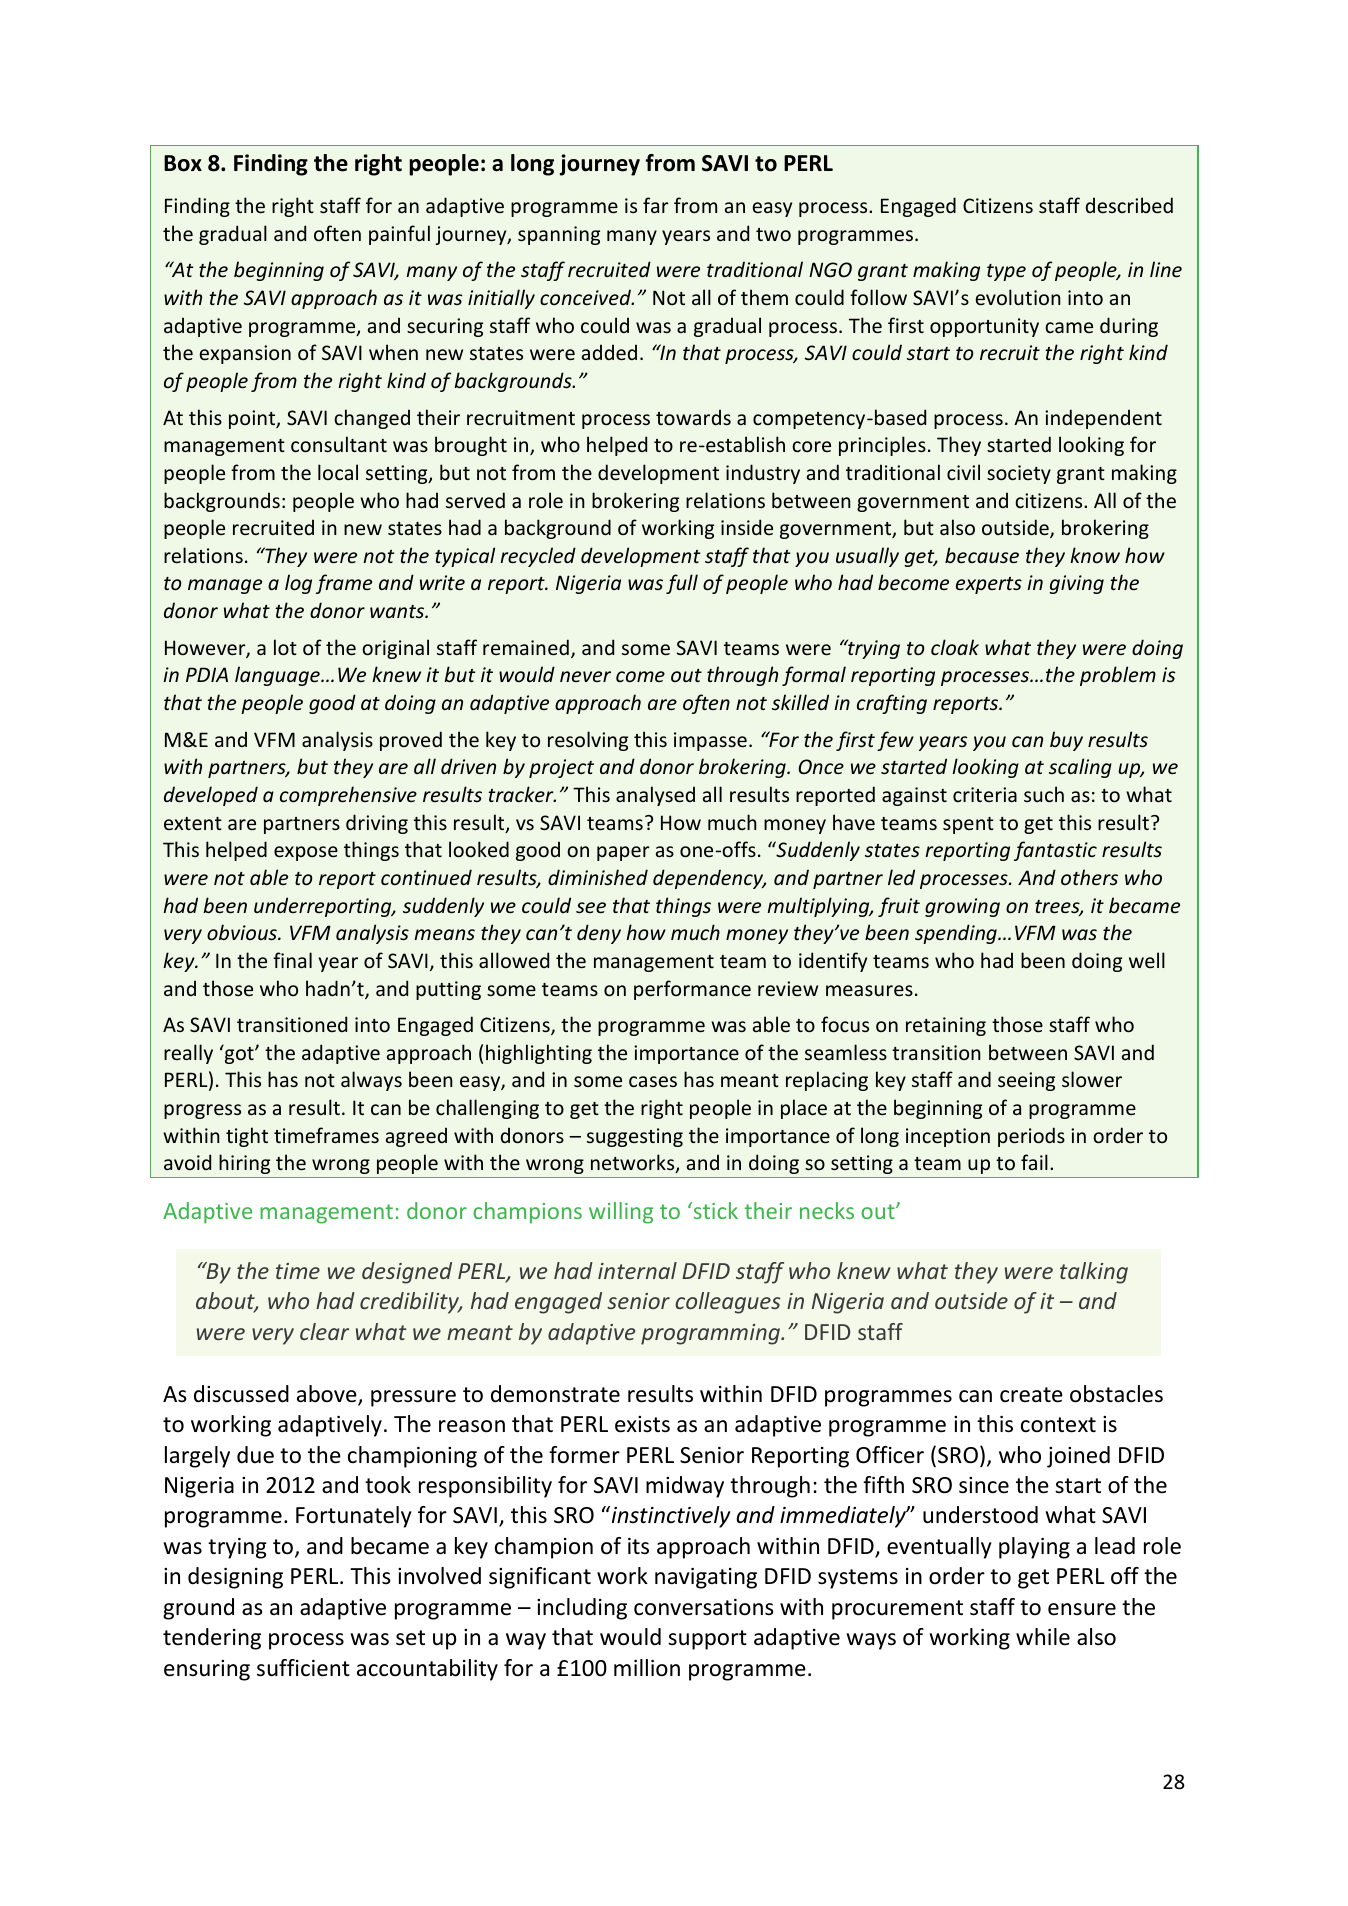 The height and width of the screenshot is (1906, 1348). I want to click on sufficient, so click(303, 1668).
